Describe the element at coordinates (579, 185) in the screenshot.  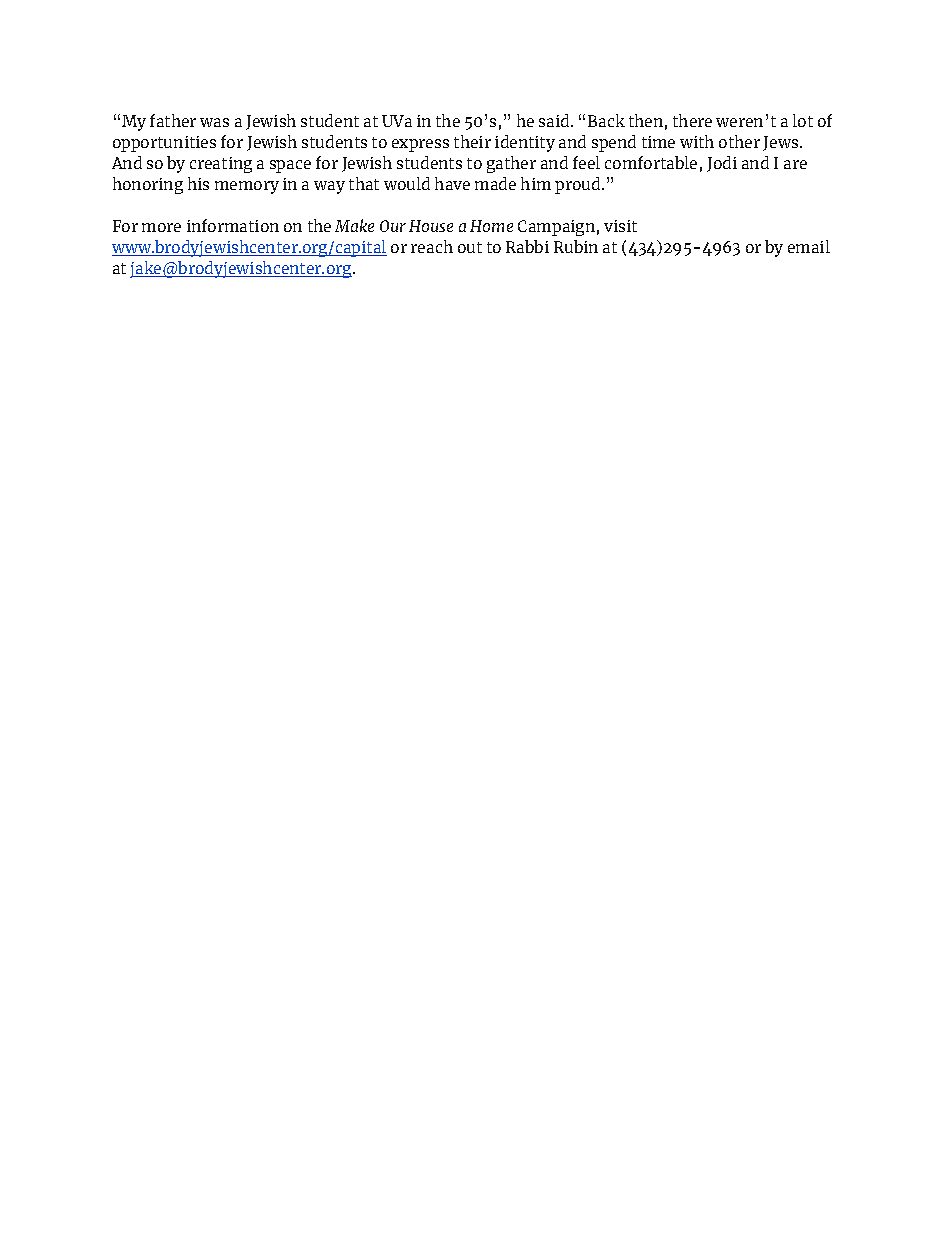
I see `proud` at that location.
